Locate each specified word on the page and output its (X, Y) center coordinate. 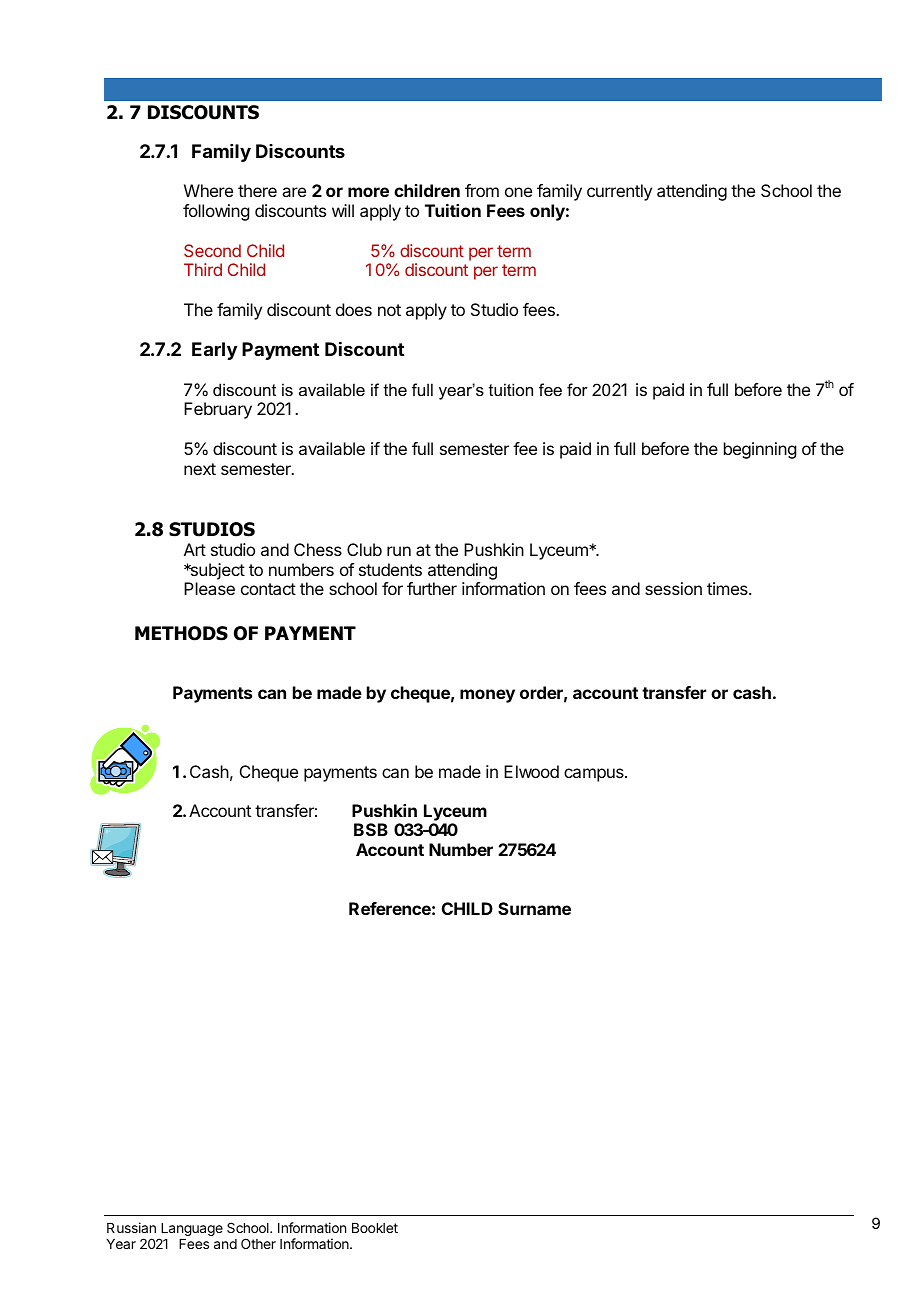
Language (191, 1231)
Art (195, 549)
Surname (534, 908)
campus (595, 775)
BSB (371, 829)
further (432, 588)
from (482, 190)
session (673, 588)
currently (619, 192)
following (216, 212)
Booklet (375, 1228)
